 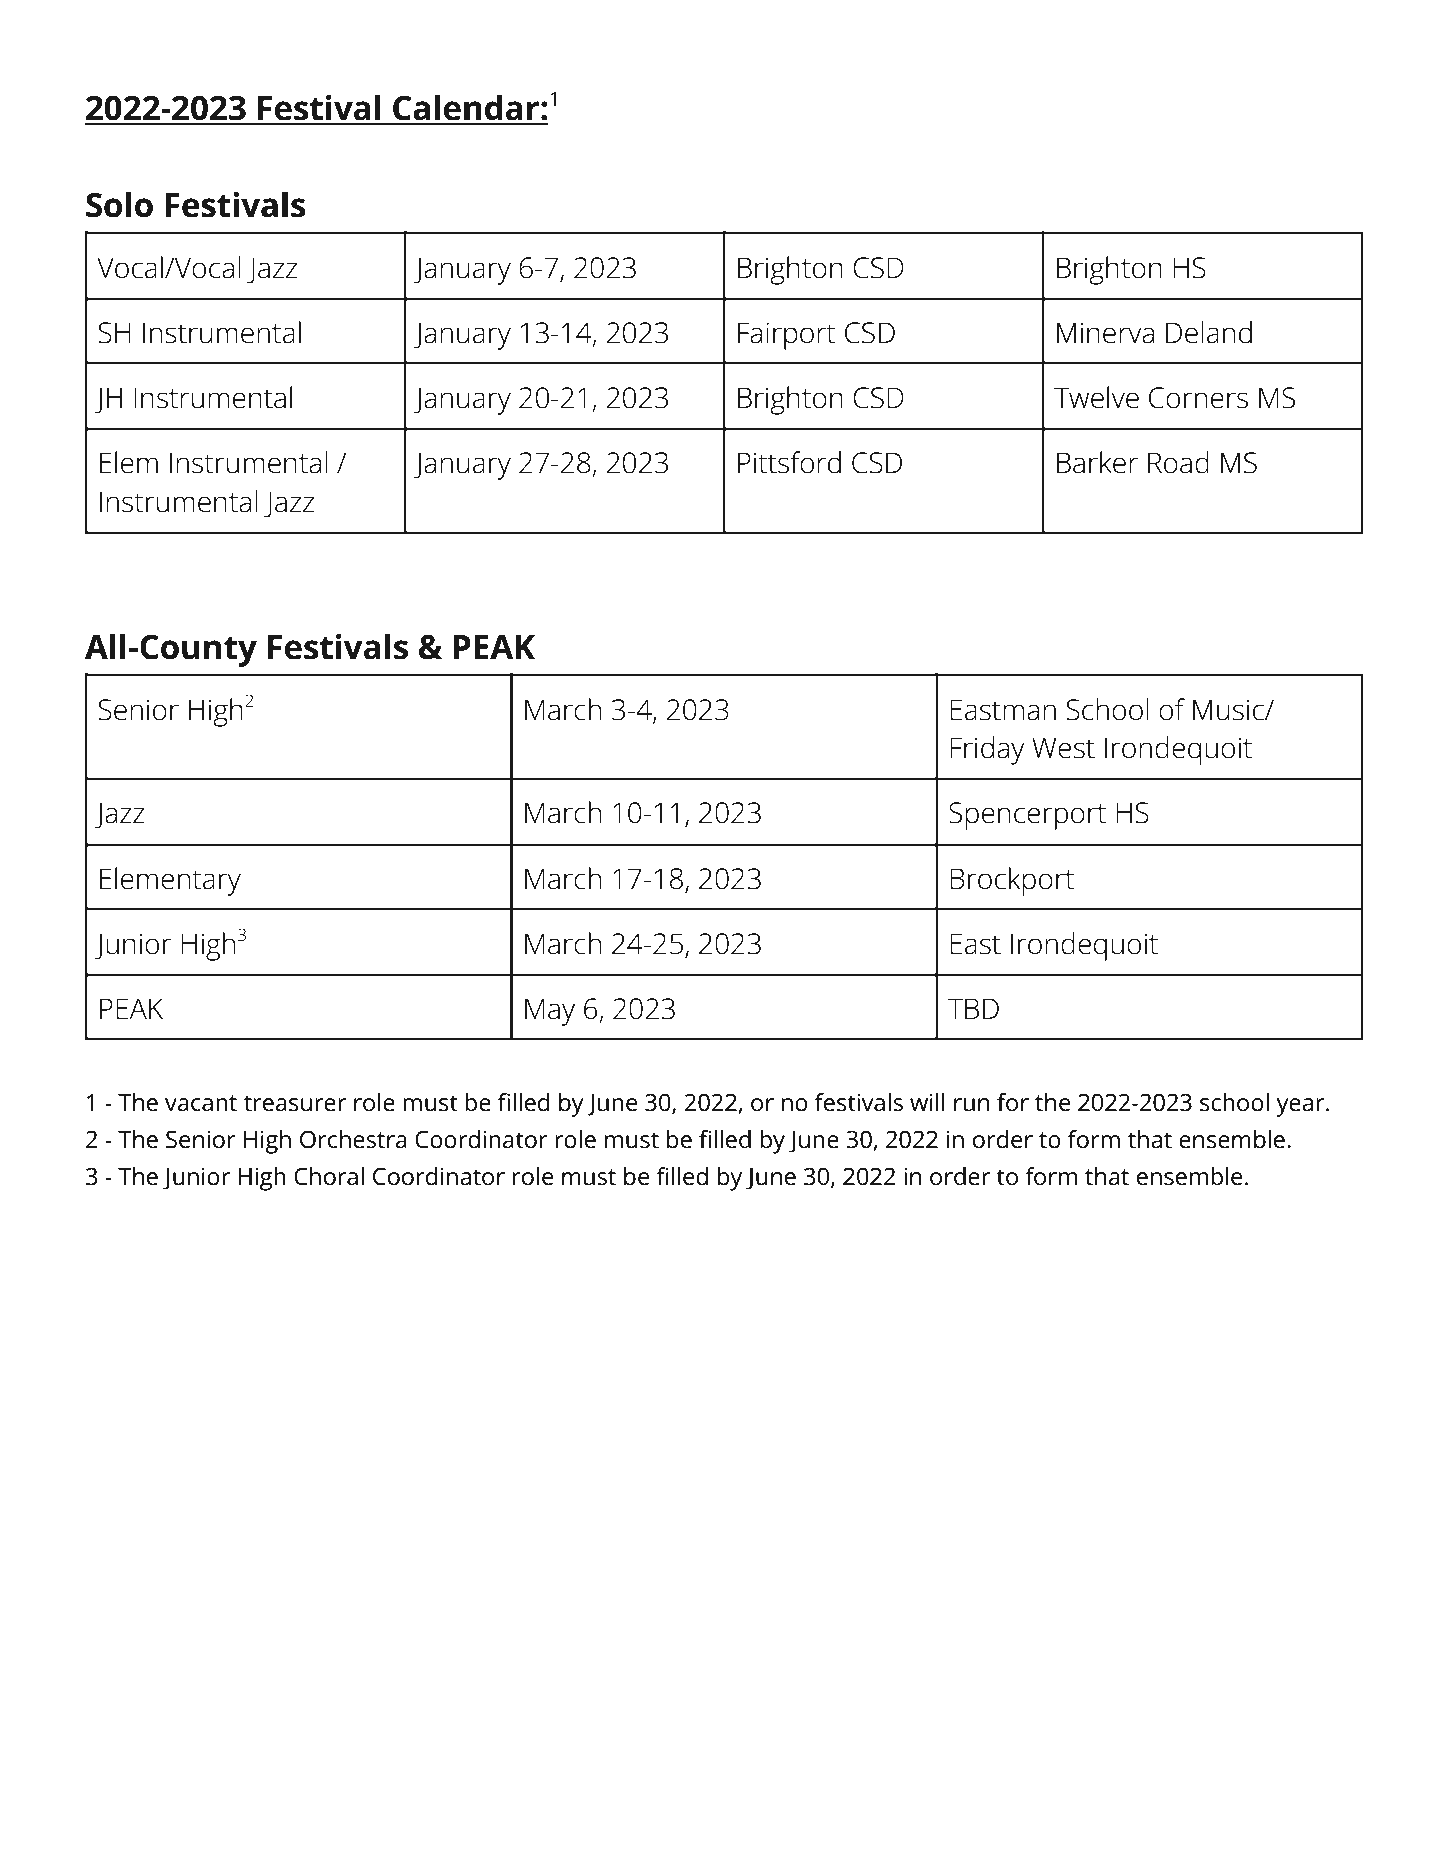 What do you see at coordinates (927, 1102) in the screenshot?
I see `will` at bounding box center [927, 1102].
